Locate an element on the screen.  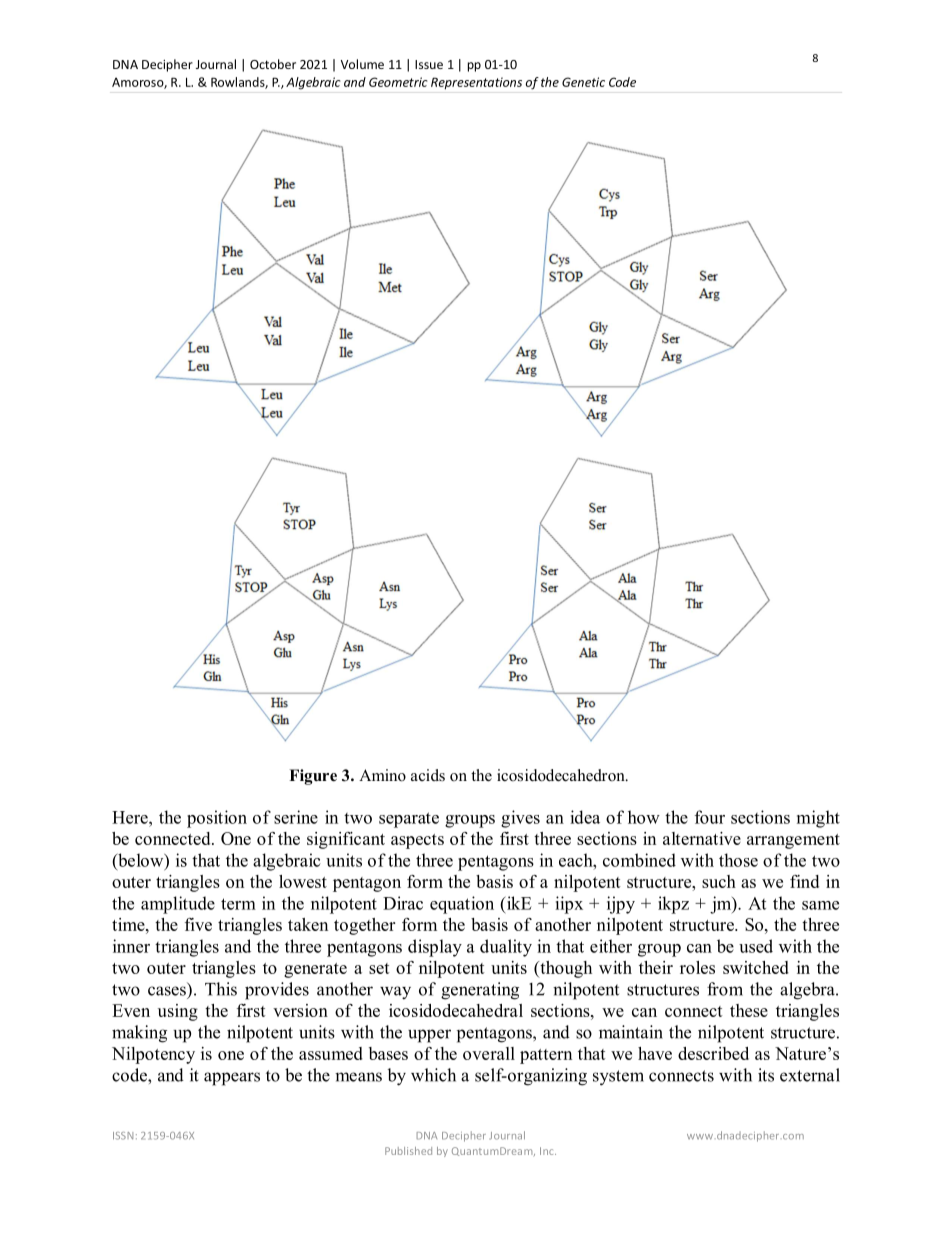
appears is located at coordinates (232, 1079).
